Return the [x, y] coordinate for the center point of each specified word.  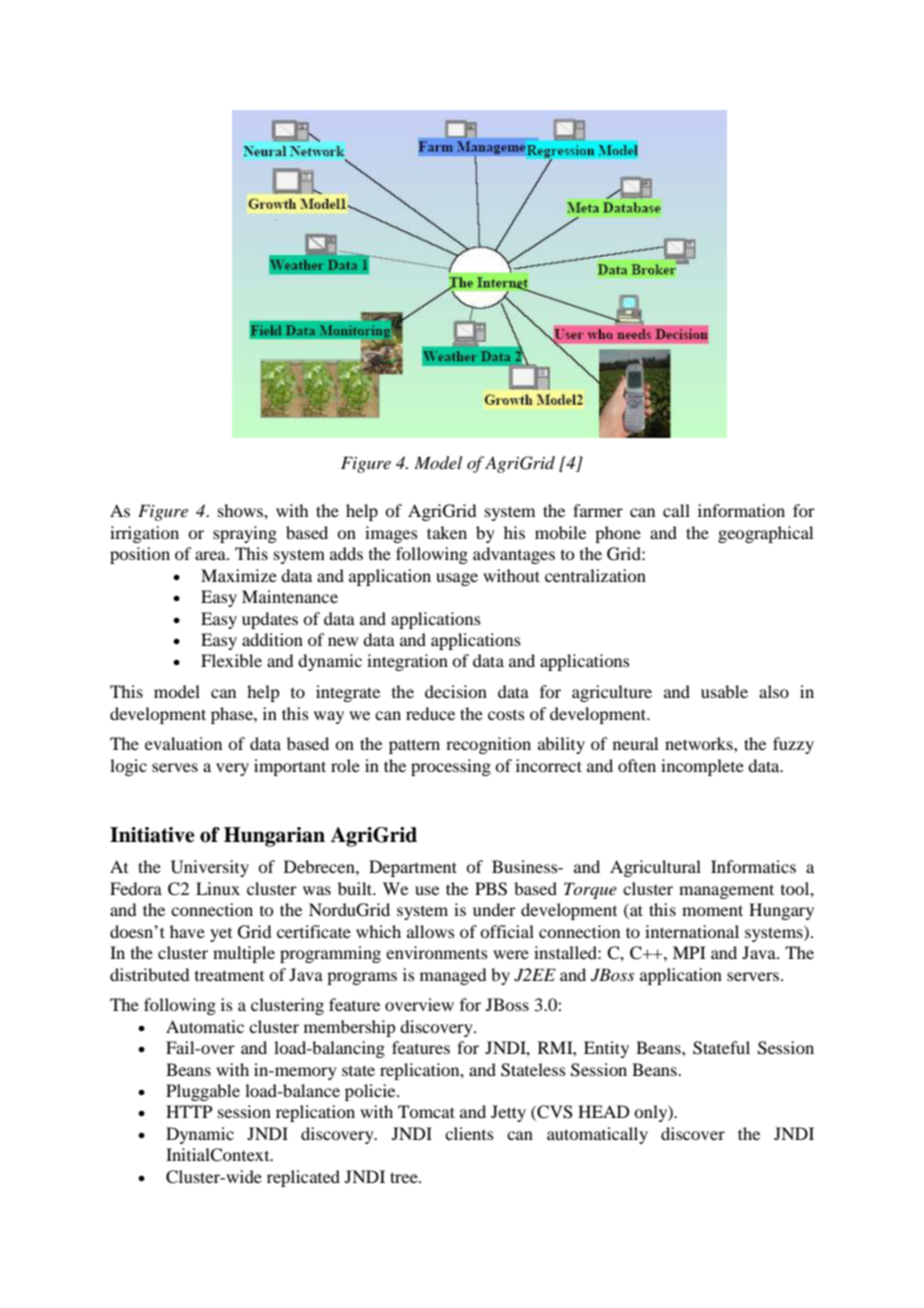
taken [447, 532]
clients [469, 1133]
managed [453, 976]
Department [413, 868]
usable [724, 691]
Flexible [231, 660]
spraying [245, 534]
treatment [229, 975]
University [210, 868]
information [741, 510]
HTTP [189, 1111]
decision [456, 691]
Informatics [753, 866]
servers [753, 976]
